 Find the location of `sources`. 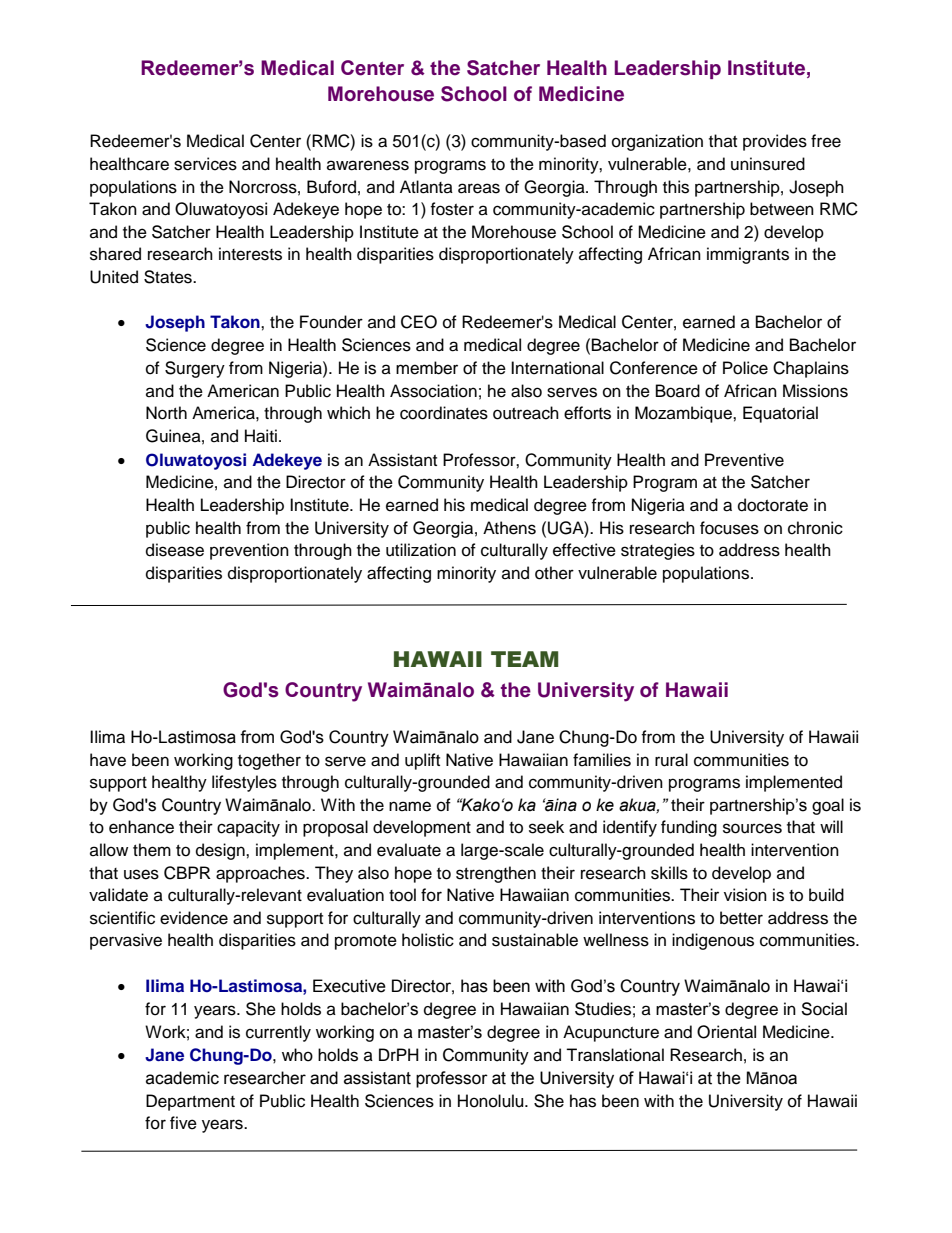

sources is located at coordinates (752, 828).
